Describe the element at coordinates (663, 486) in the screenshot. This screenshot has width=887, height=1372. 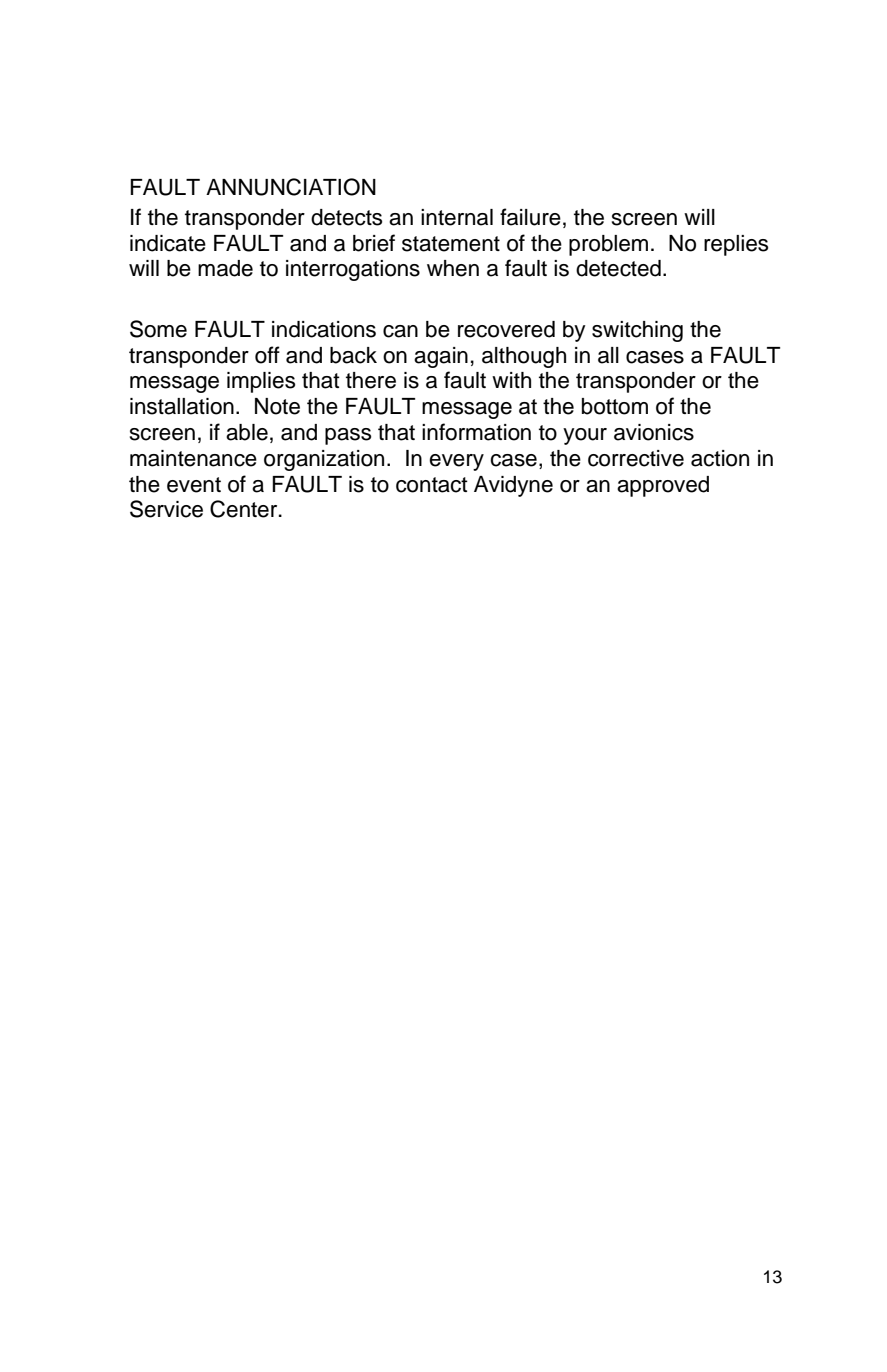
I see `approved` at that location.
